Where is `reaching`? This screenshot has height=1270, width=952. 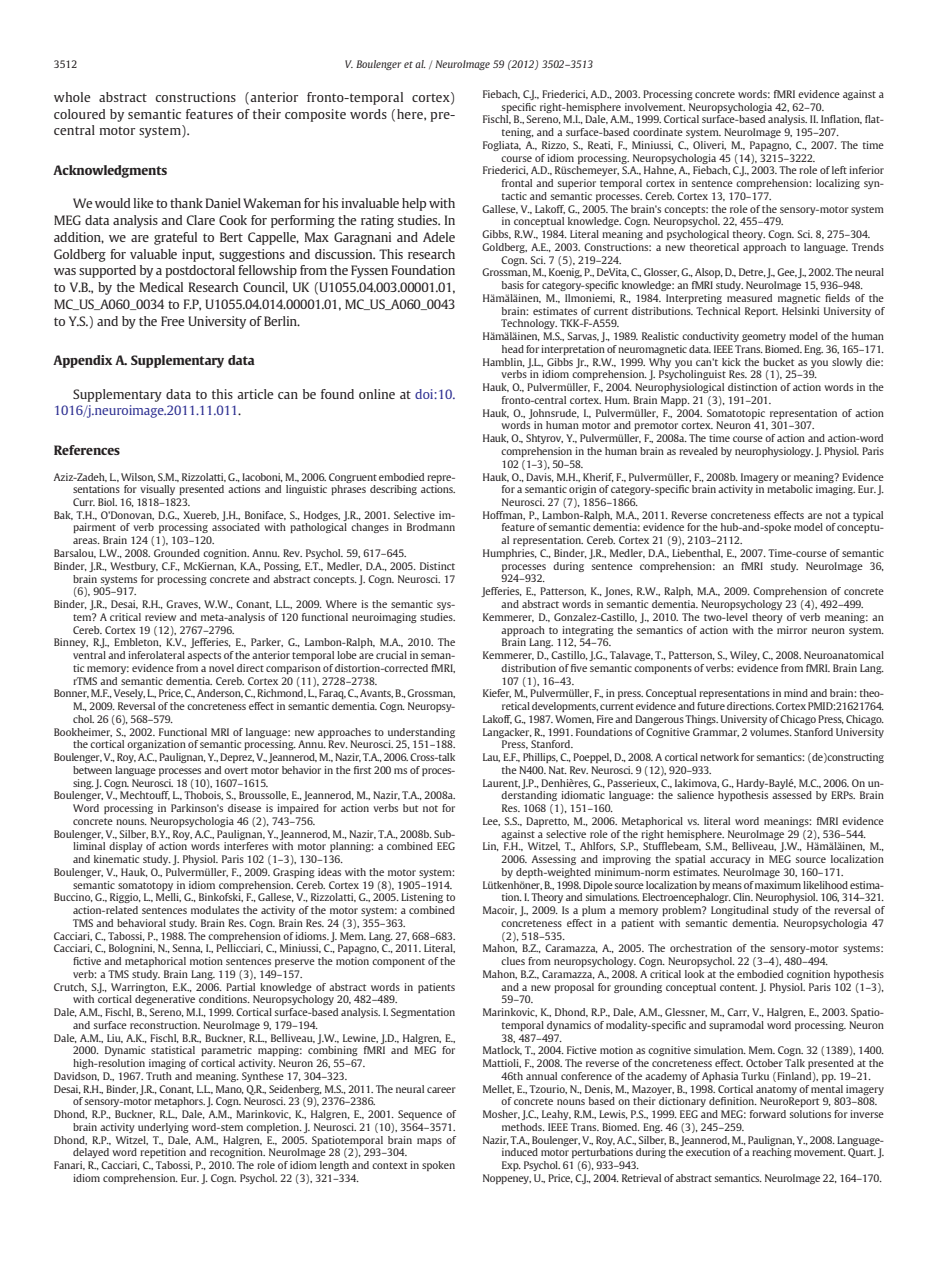
reaching is located at coordinates (772, 1153).
